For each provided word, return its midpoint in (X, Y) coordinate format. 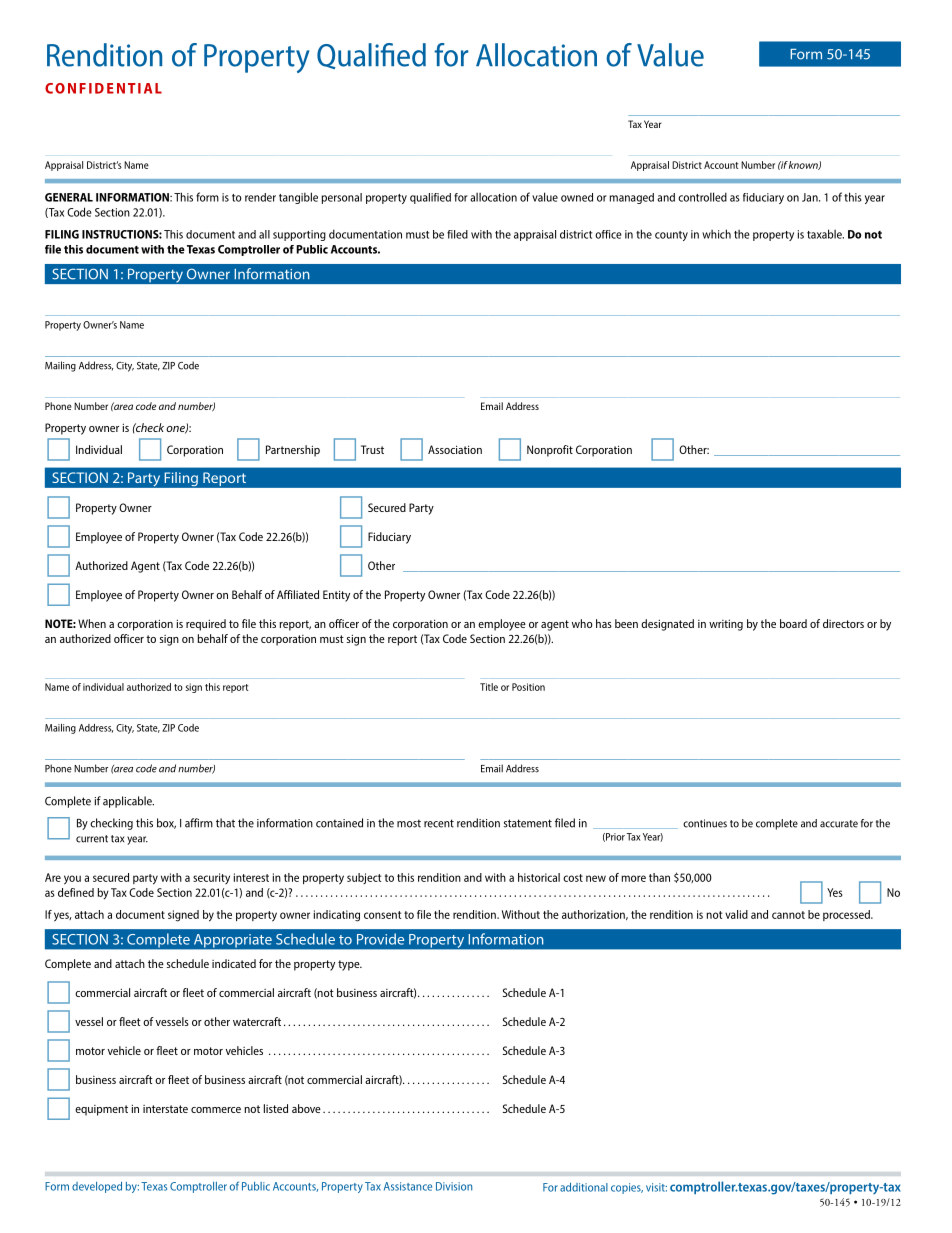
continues (705, 823)
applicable (128, 802)
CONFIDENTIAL (103, 88)
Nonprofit (550, 451)
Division (454, 1186)
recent (439, 823)
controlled (702, 197)
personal (342, 198)
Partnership (293, 451)
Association (455, 449)
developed (97, 1187)
